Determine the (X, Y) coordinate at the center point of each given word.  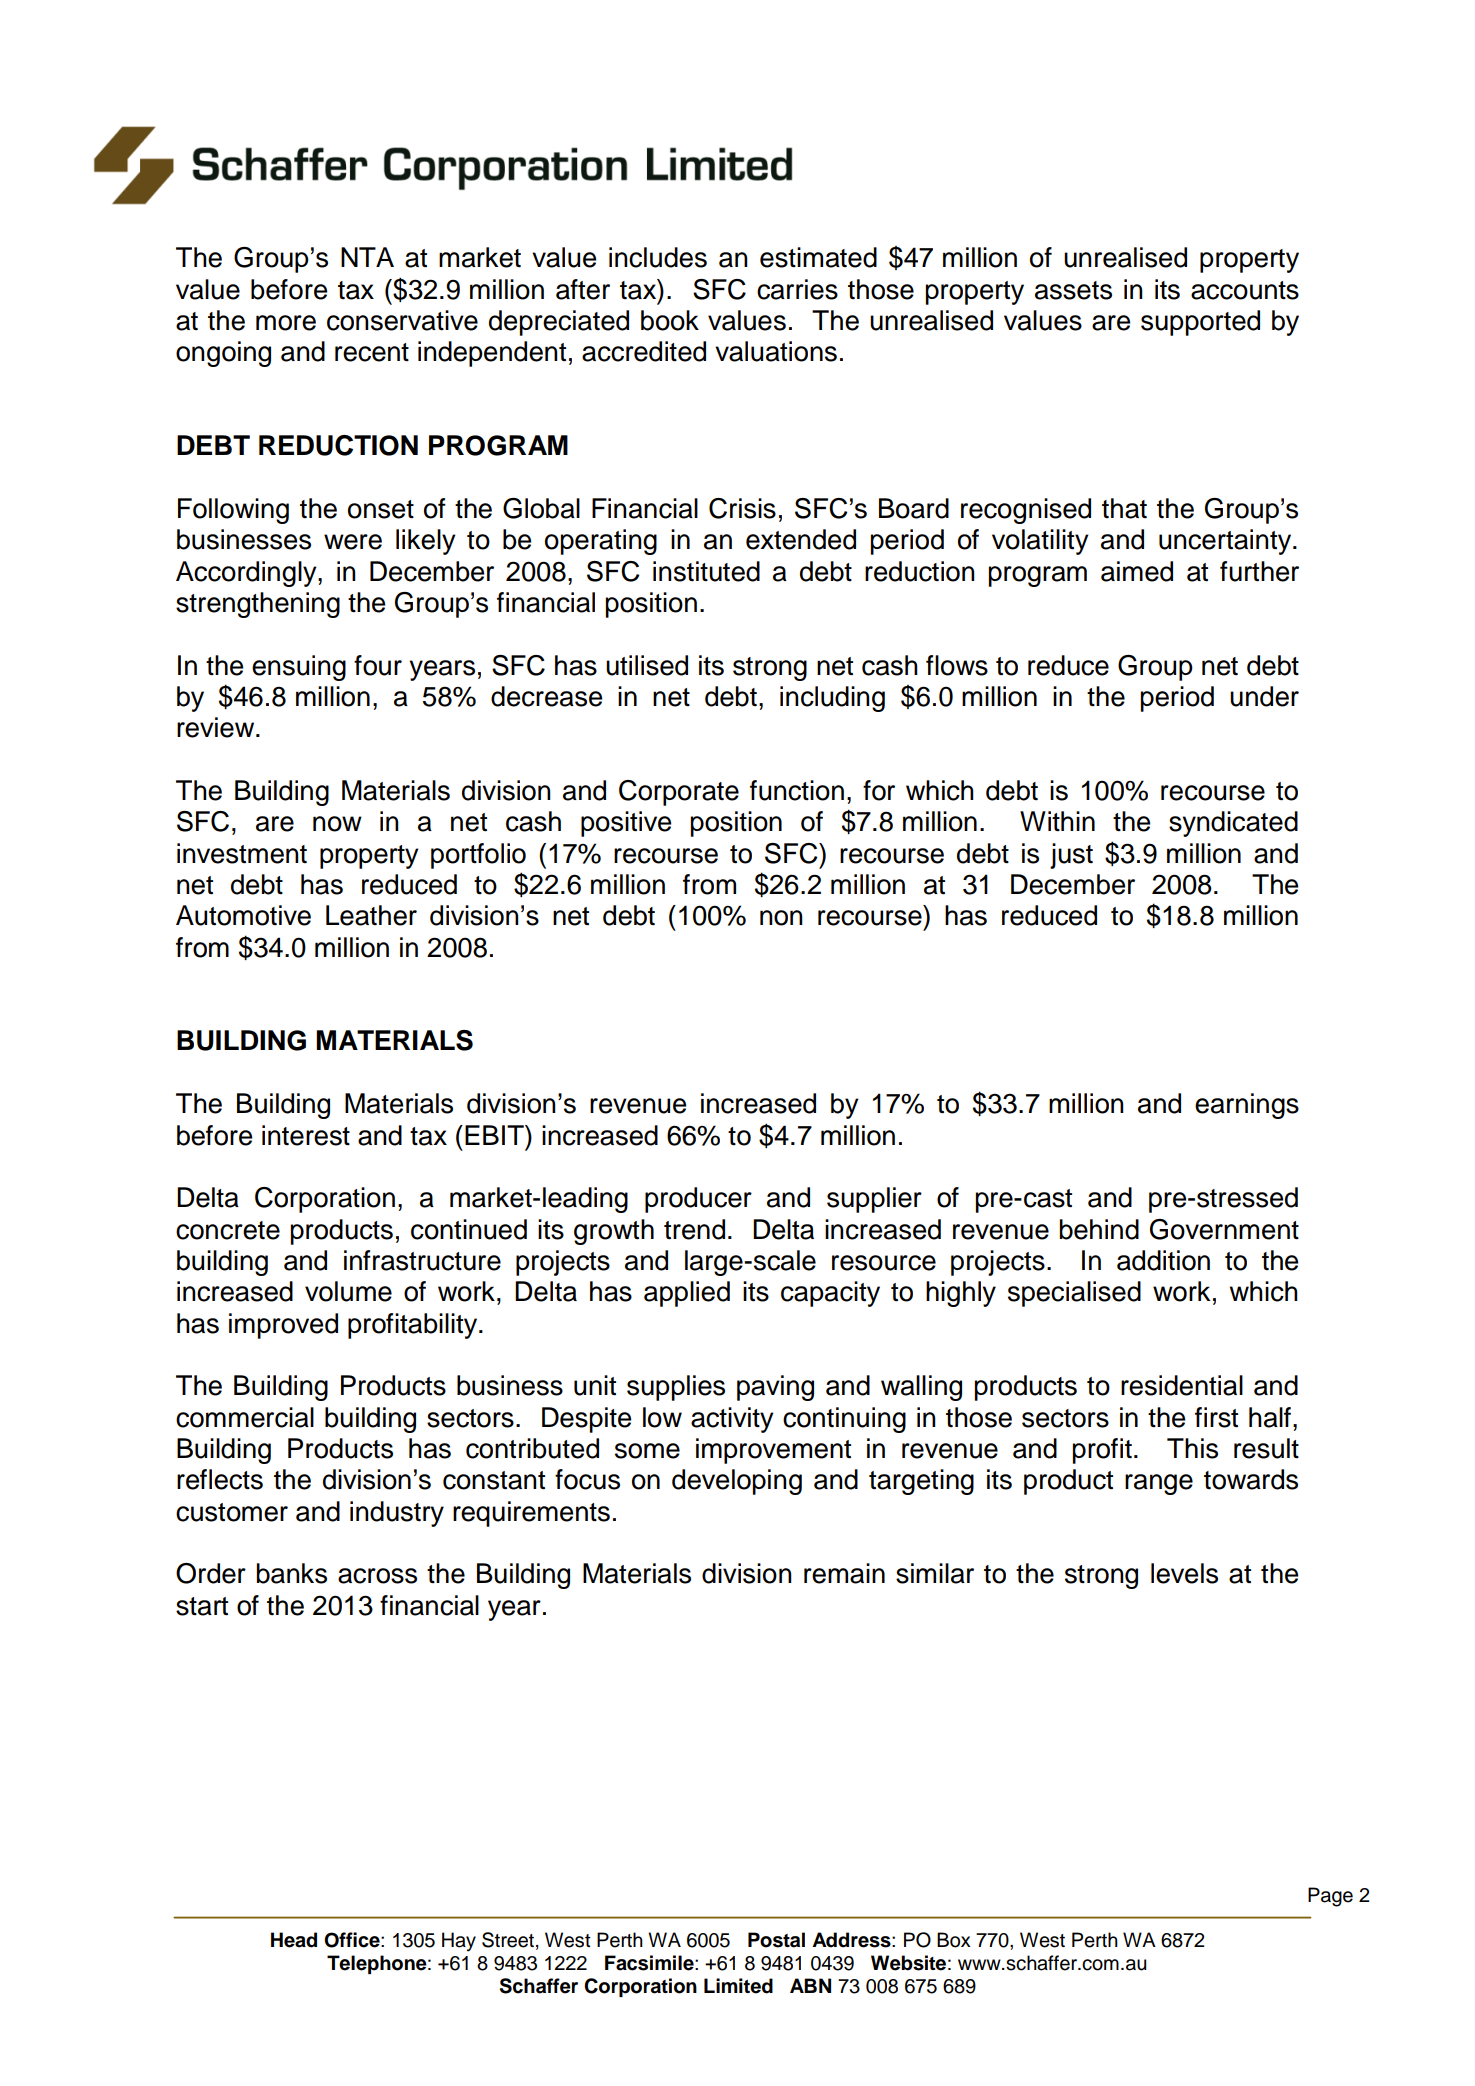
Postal (776, 1940)
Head (294, 1940)
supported (1200, 323)
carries (797, 289)
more (286, 323)
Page (1330, 1897)
